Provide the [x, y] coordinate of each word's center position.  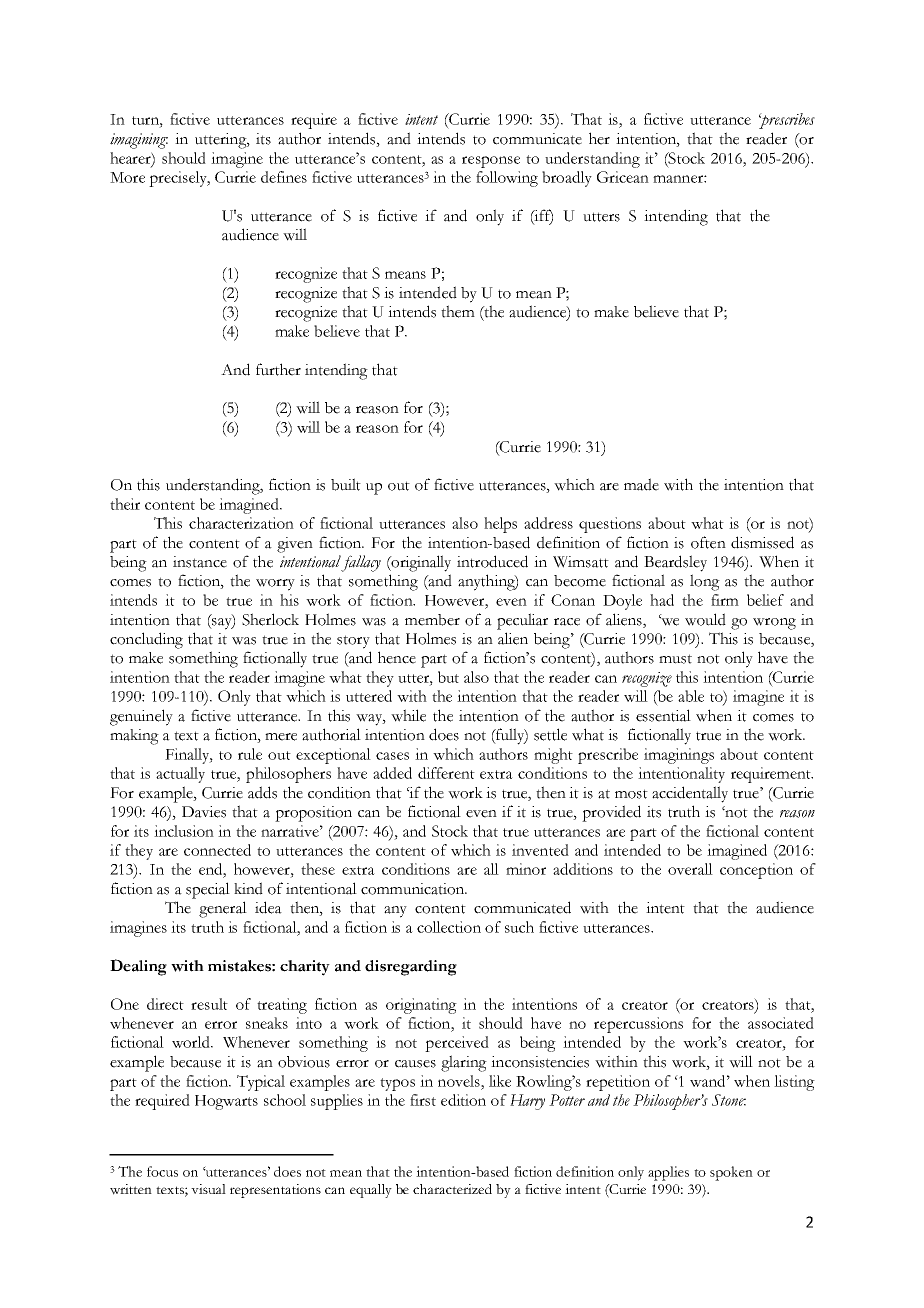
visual [208, 1189]
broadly [567, 179]
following [507, 179]
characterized [452, 1189]
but [448, 677]
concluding [146, 640]
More [127, 177]
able [691, 696]
